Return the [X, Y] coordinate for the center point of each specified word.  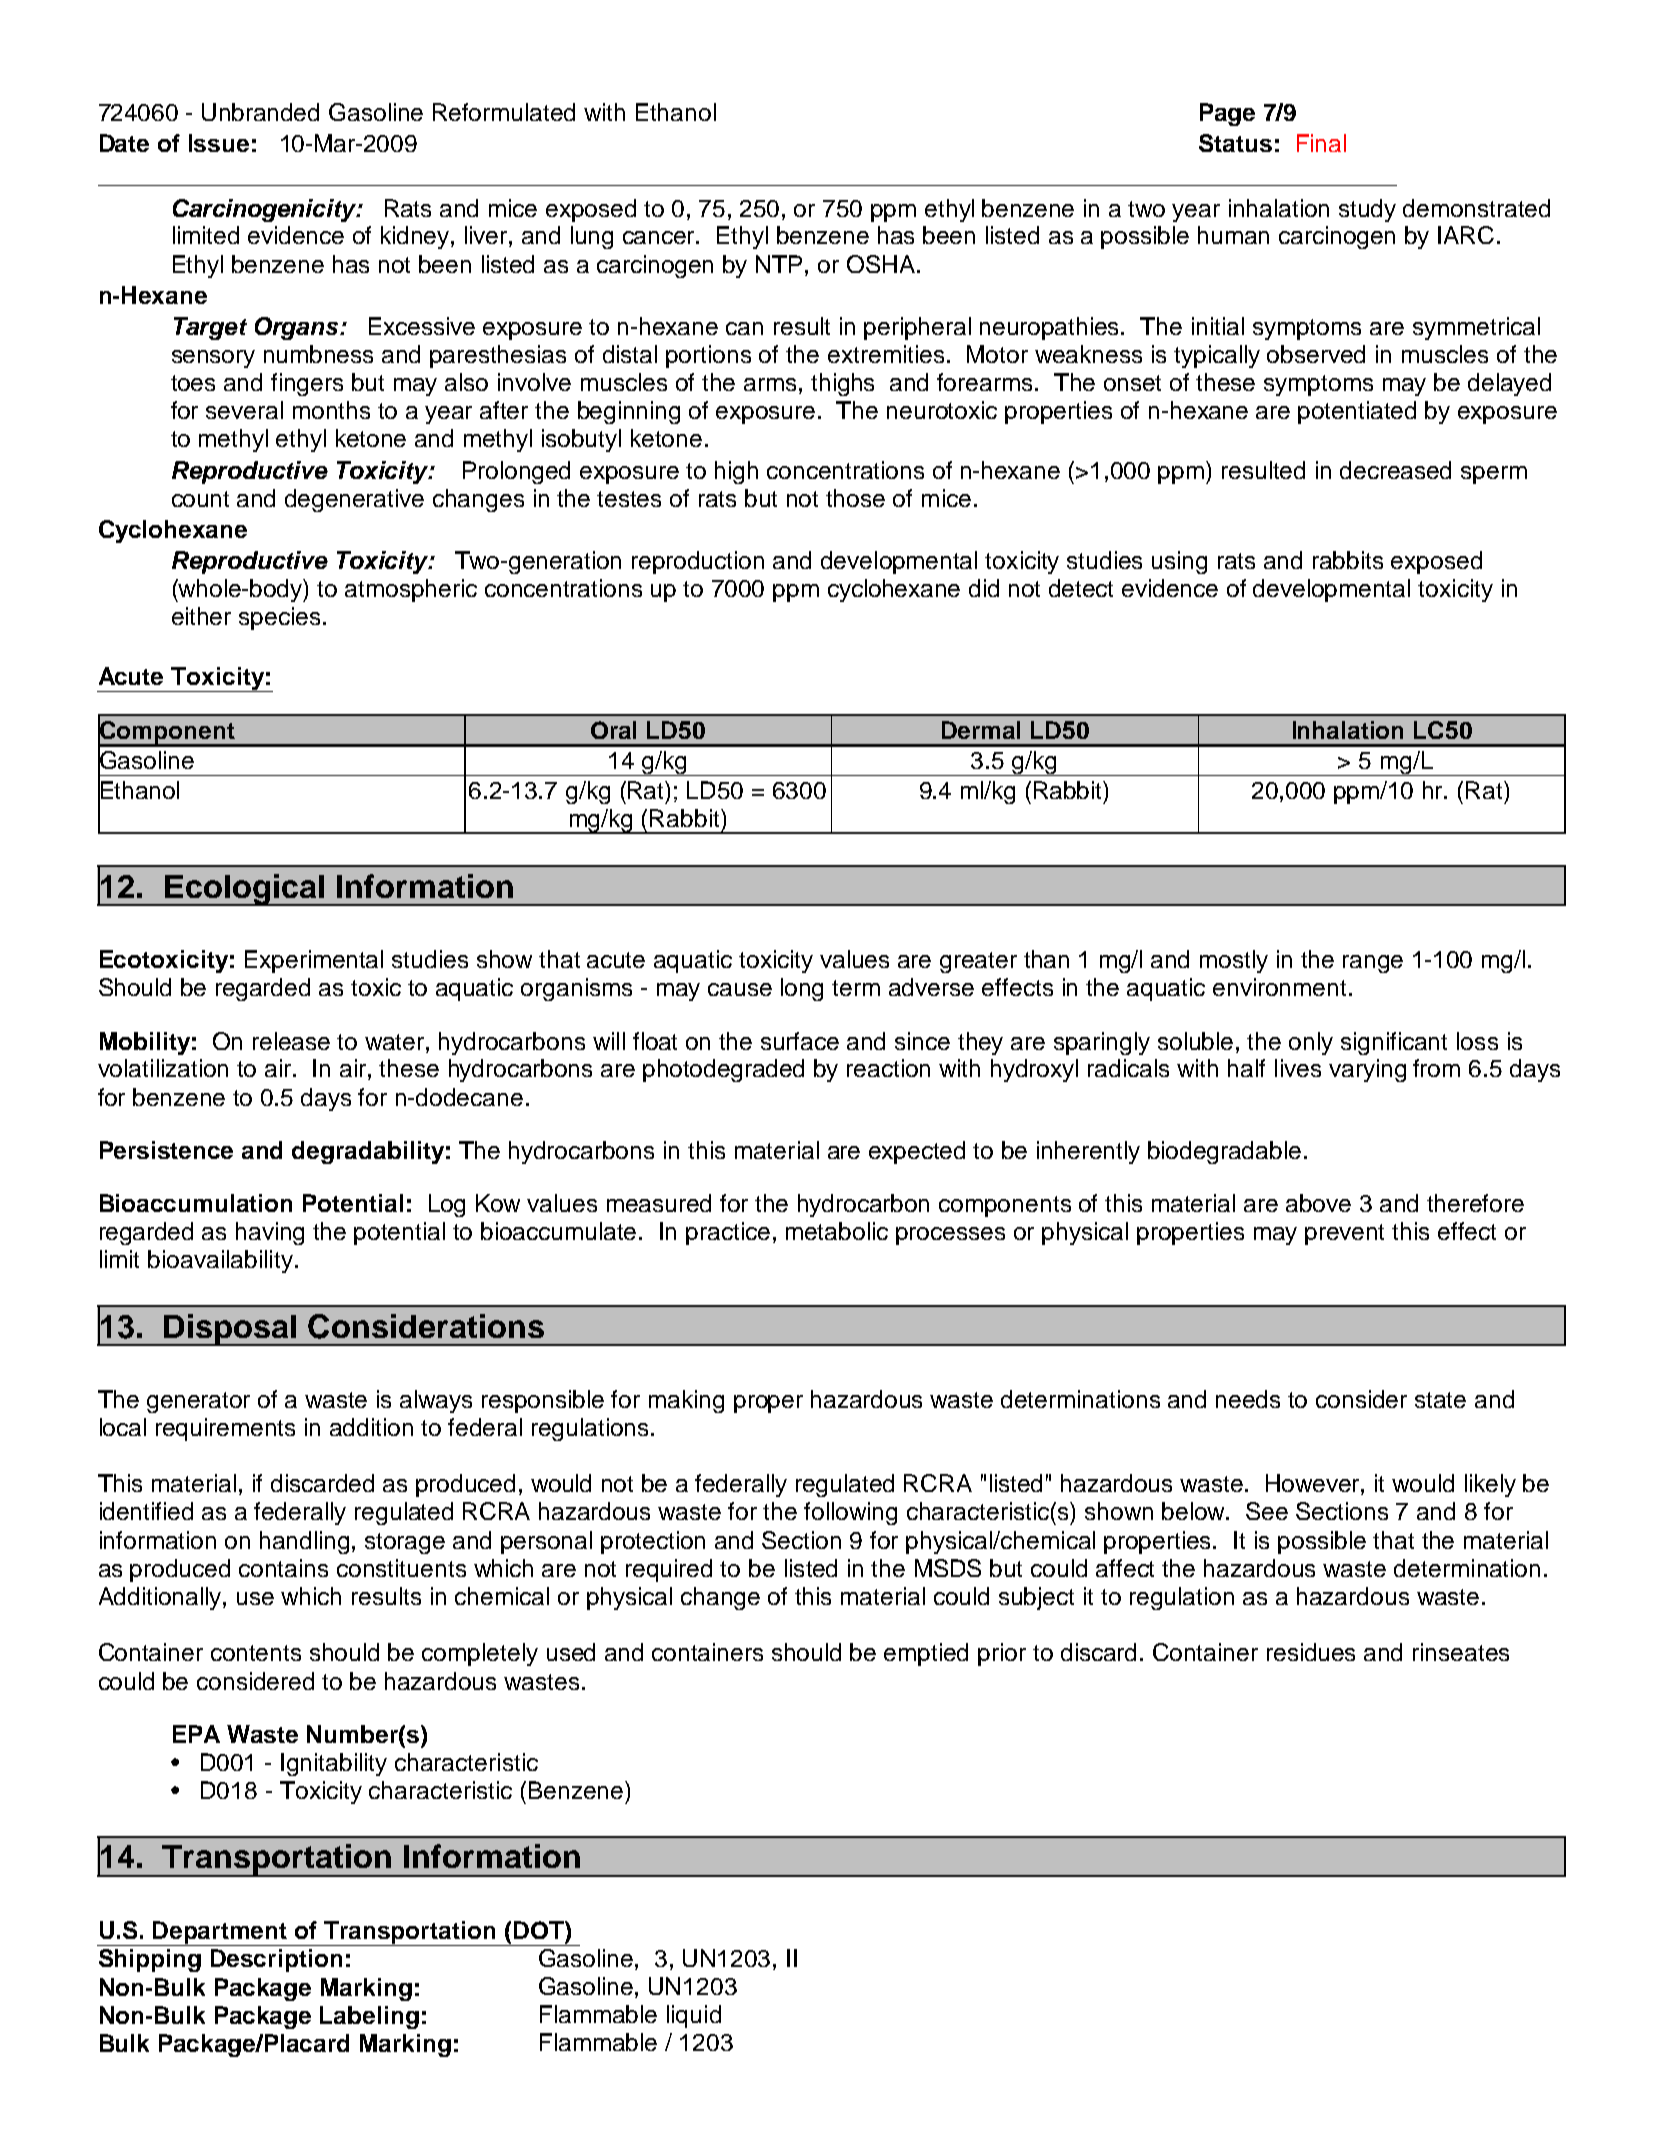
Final [1321, 143]
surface [800, 1041]
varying [1367, 1070]
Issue [219, 143]
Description [276, 1960]
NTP [781, 264]
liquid [694, 2016]
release [291, 1041]
